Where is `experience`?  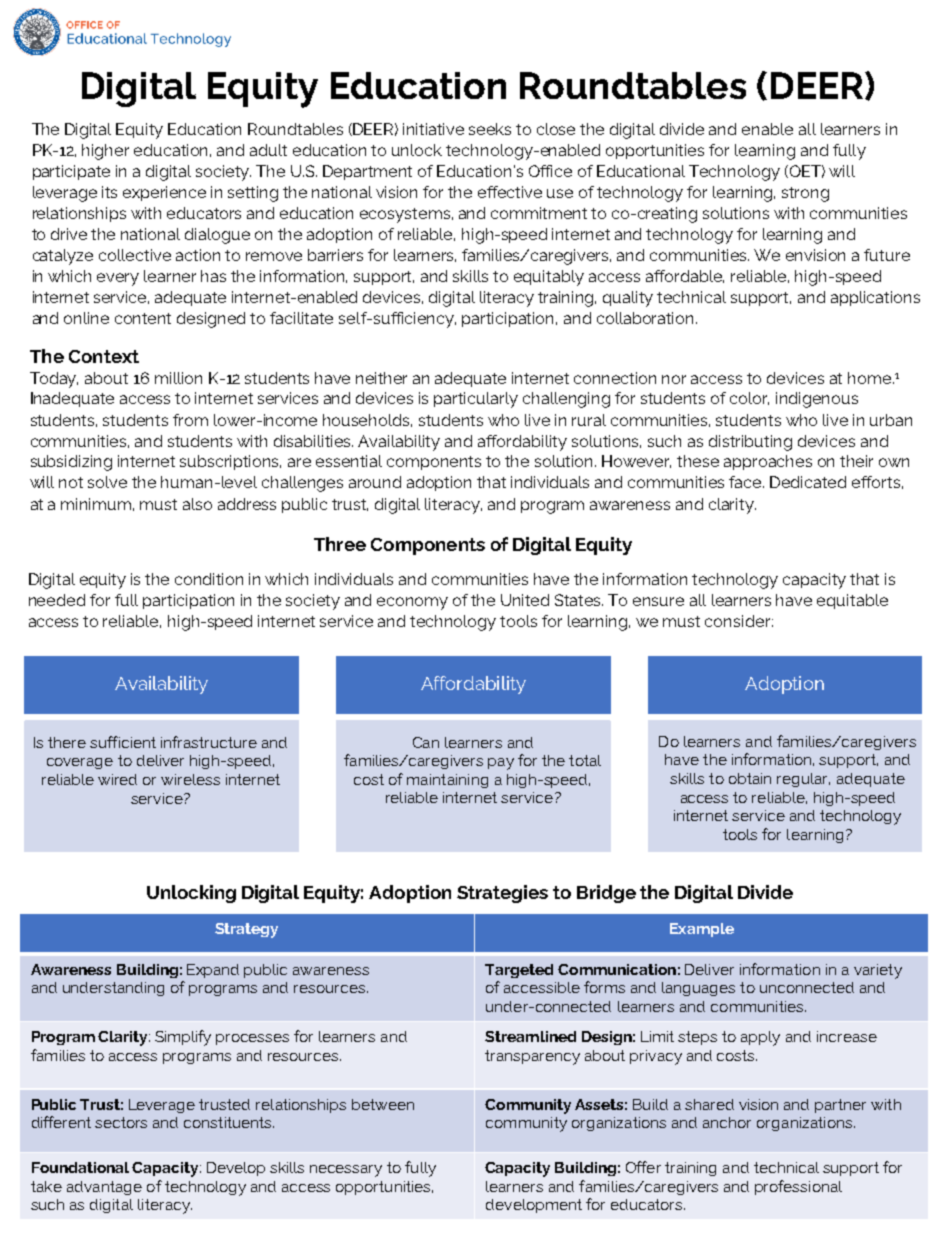
experience is located at coordinates (164, 193).
